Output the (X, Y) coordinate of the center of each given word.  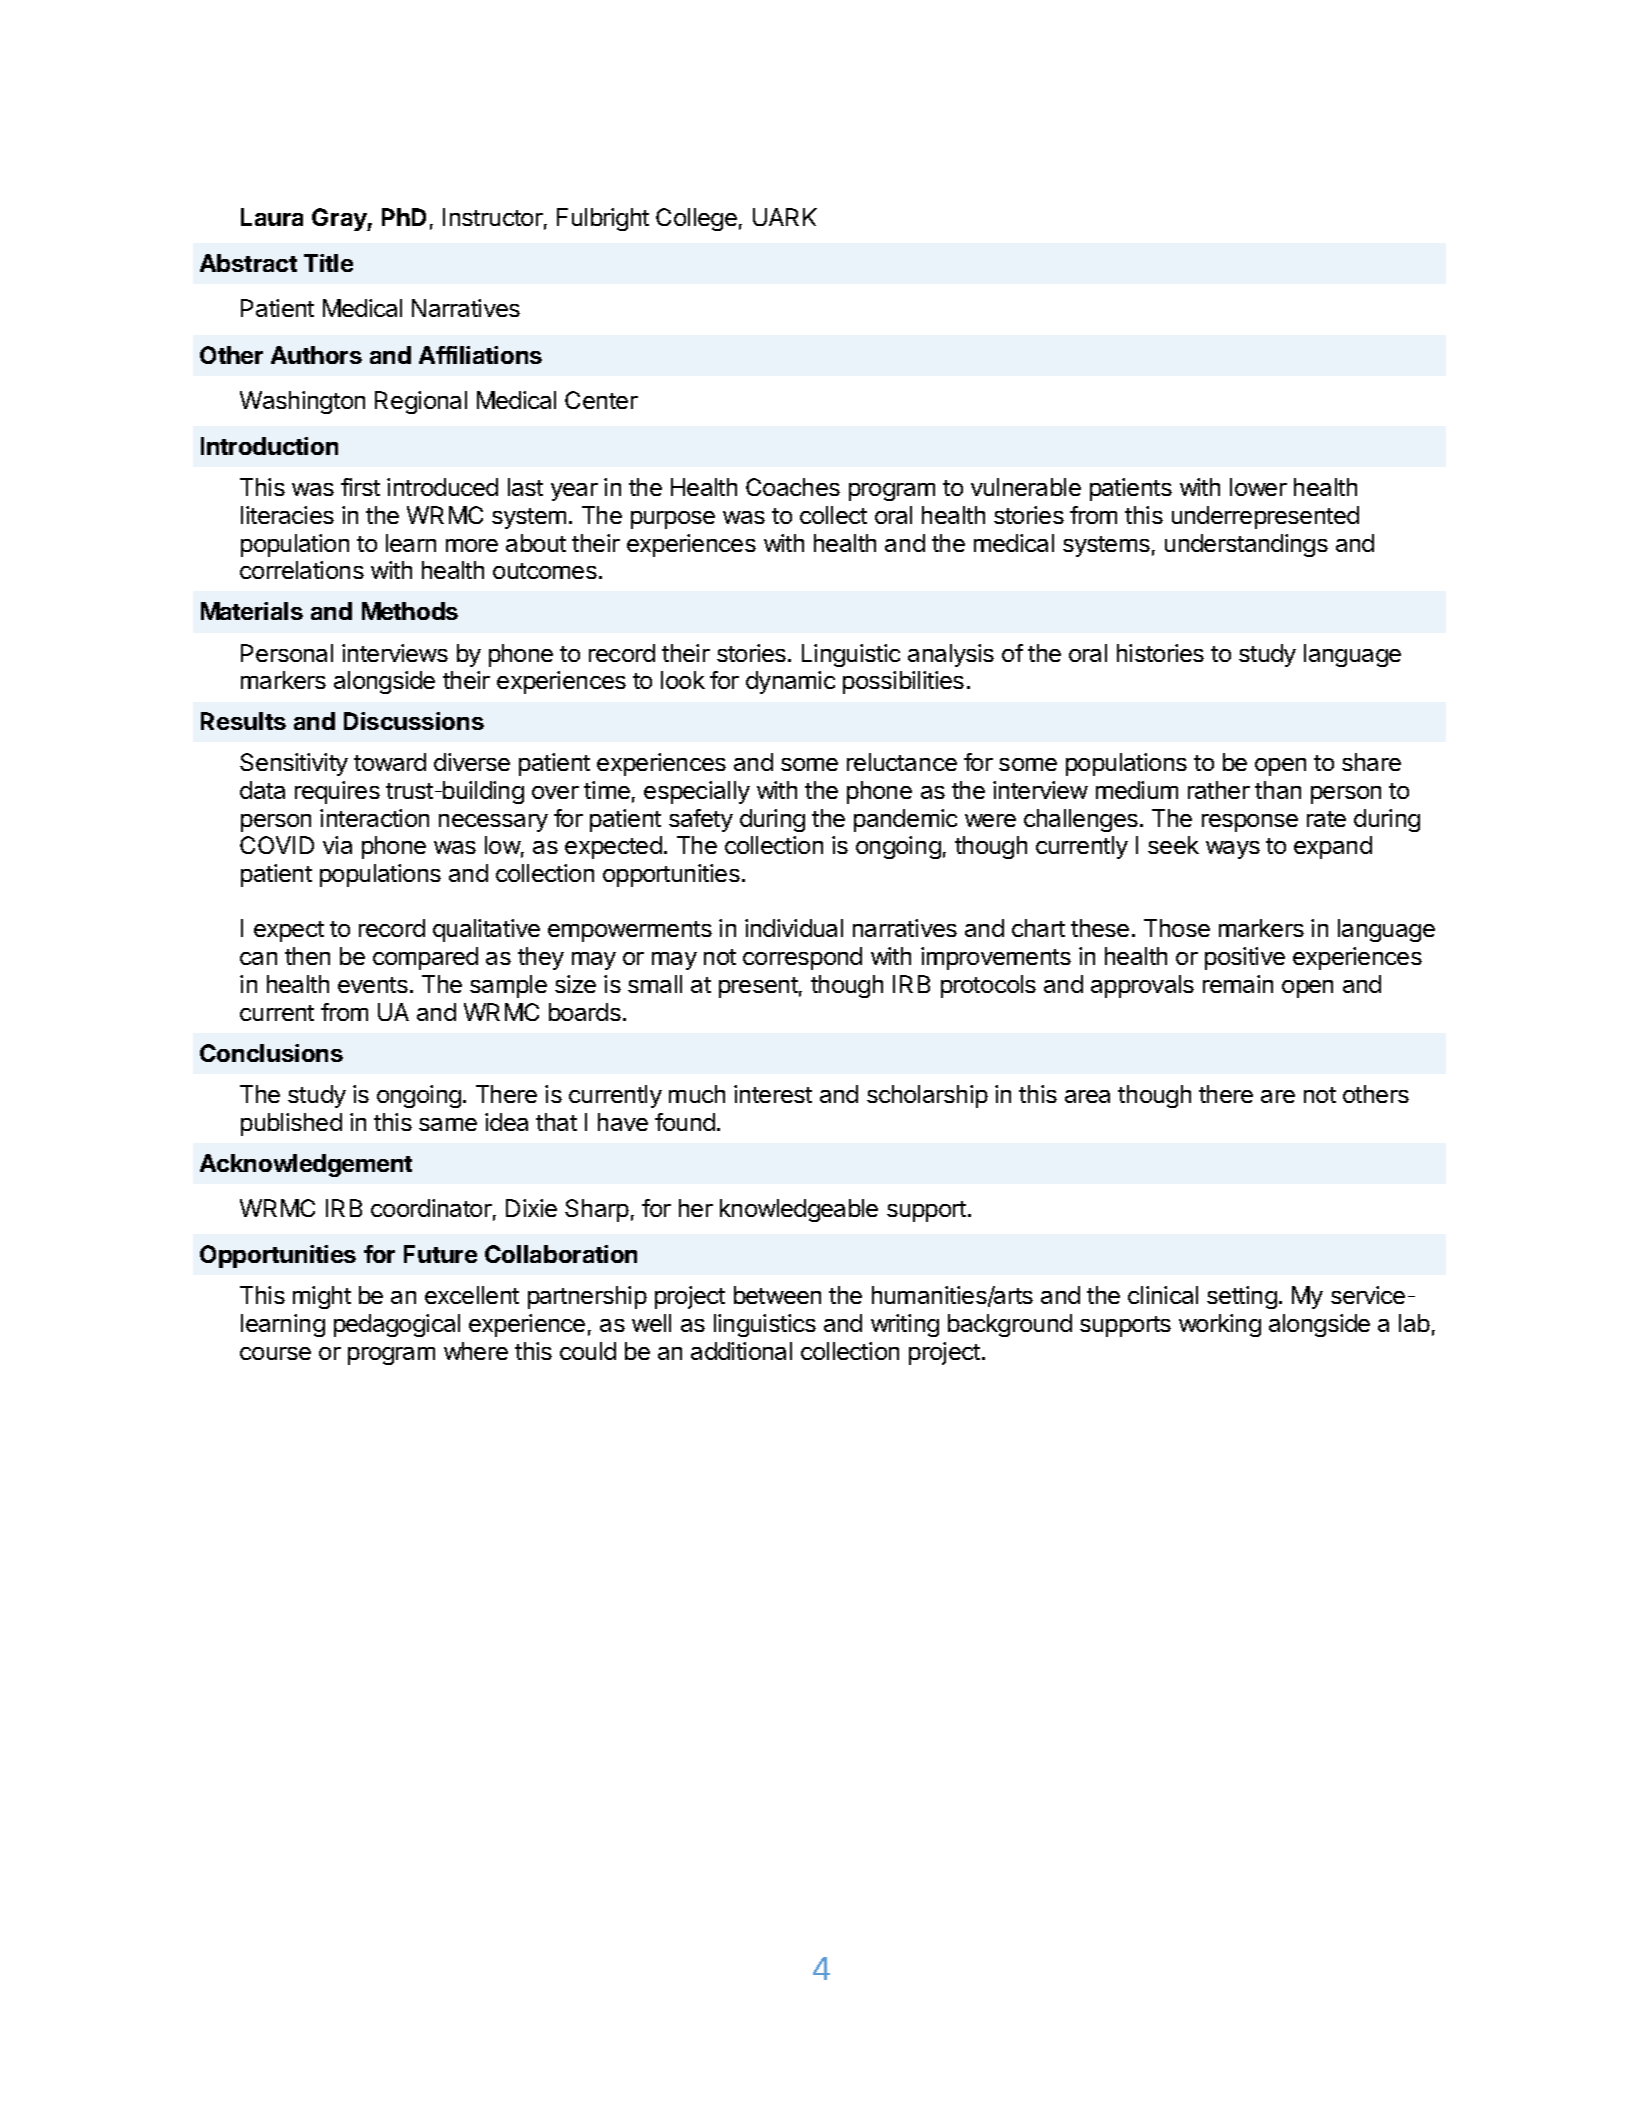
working (1220, 1325)
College (696, 219)
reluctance (902, 762)
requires (337, 792)
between (777, 1295)
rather (1219, 790)
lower (1258, 487)
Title (328, 263)
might (322, 1297)
